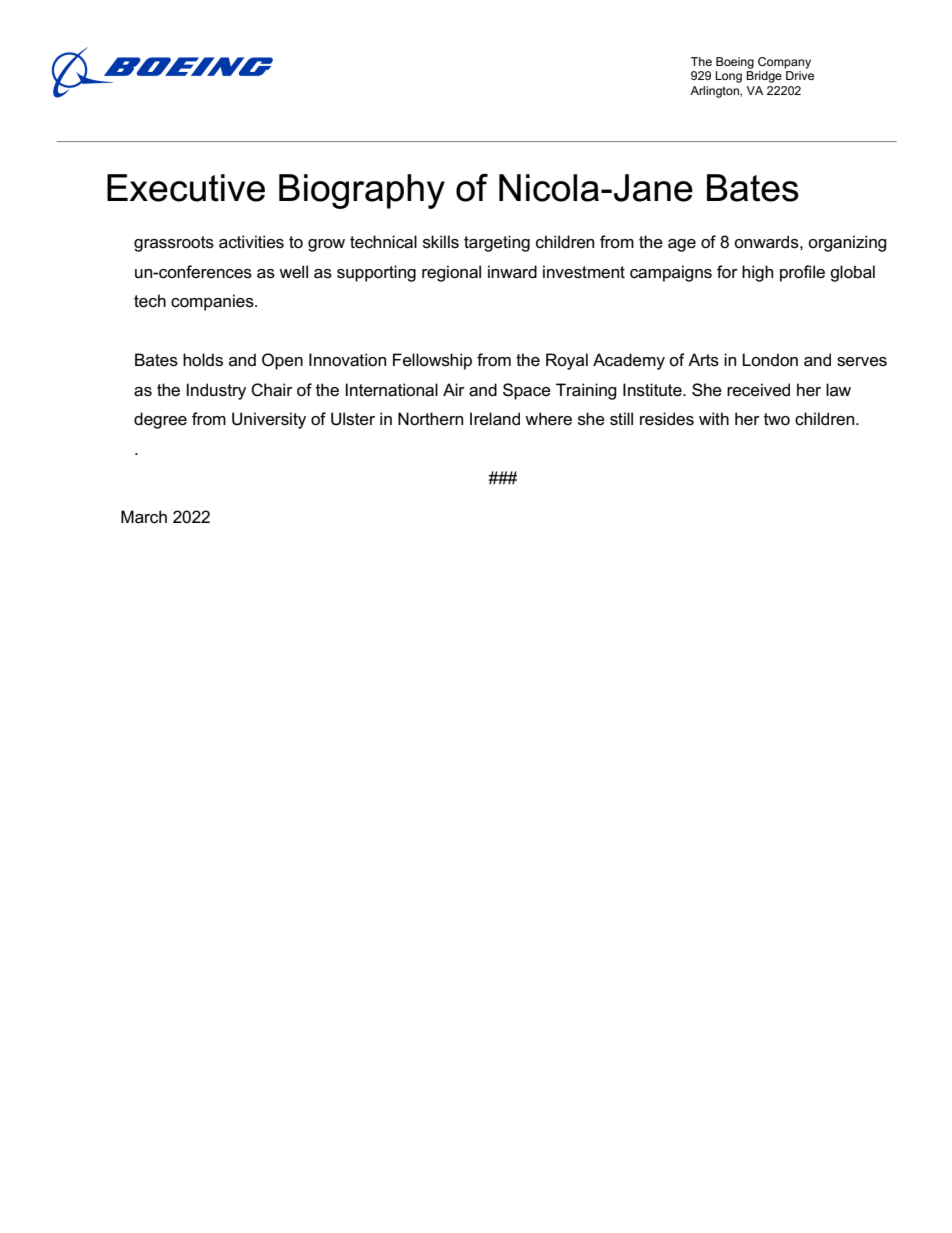 The height and width of the document is (1233, 952). Describe the element at coordinates (800, 75) in the document. I see `Drive` at that location.
